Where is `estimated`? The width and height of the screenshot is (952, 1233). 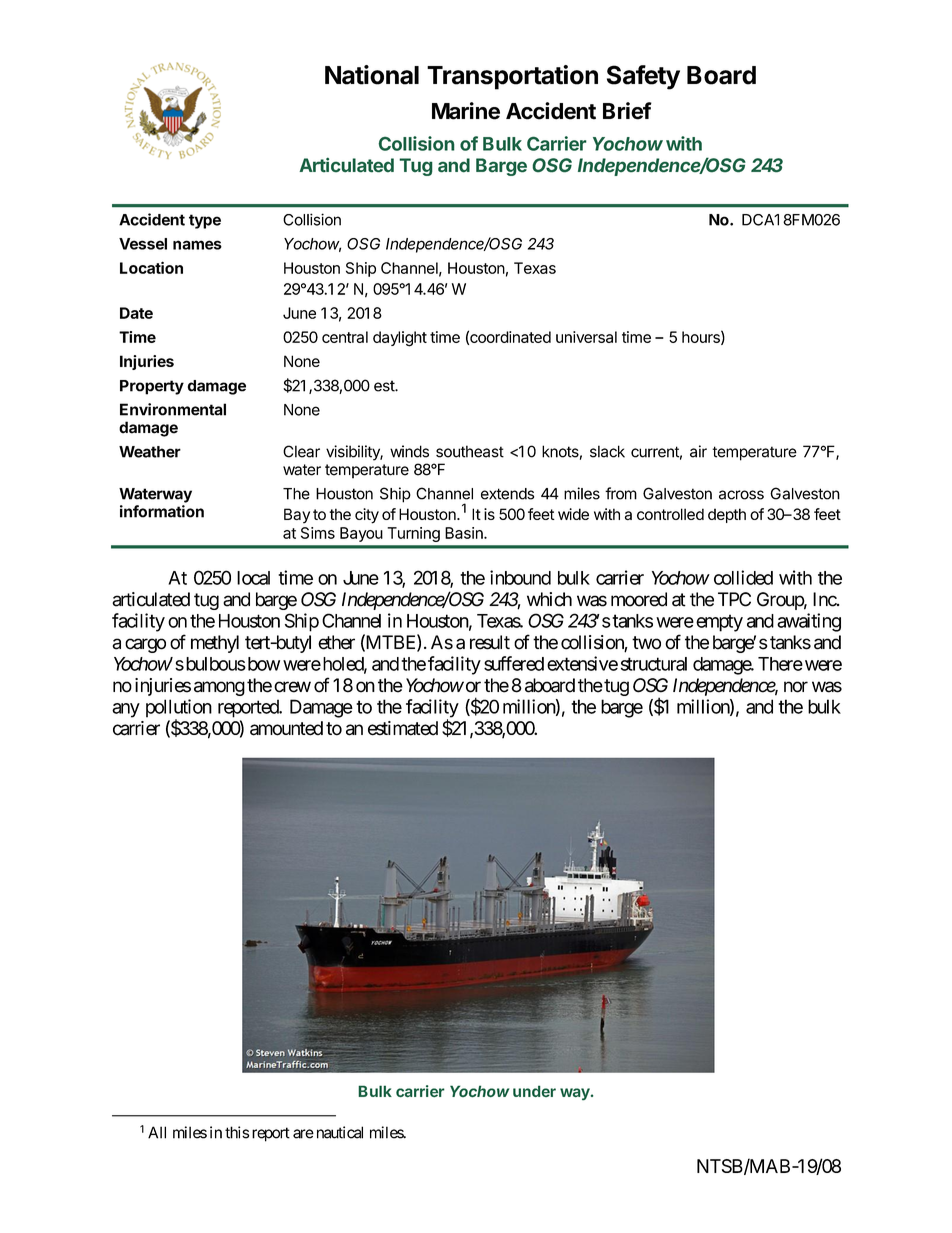
estimated is located at coordinates (403, 728).
